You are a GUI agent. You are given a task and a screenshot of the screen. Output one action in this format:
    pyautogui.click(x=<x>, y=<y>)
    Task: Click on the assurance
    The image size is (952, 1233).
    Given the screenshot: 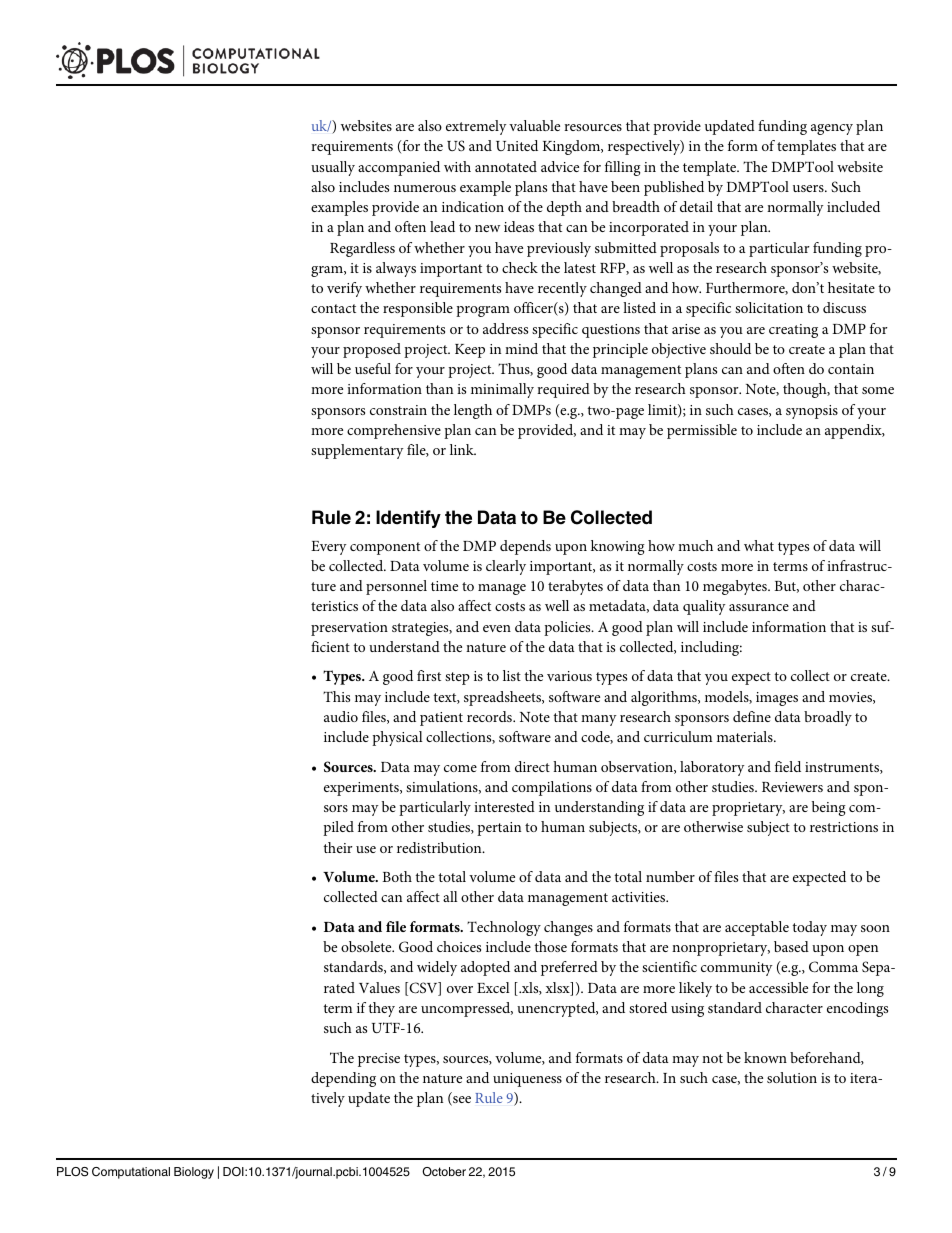 What is the action you would take?
    pyautogui.click(x=759, y=607)
